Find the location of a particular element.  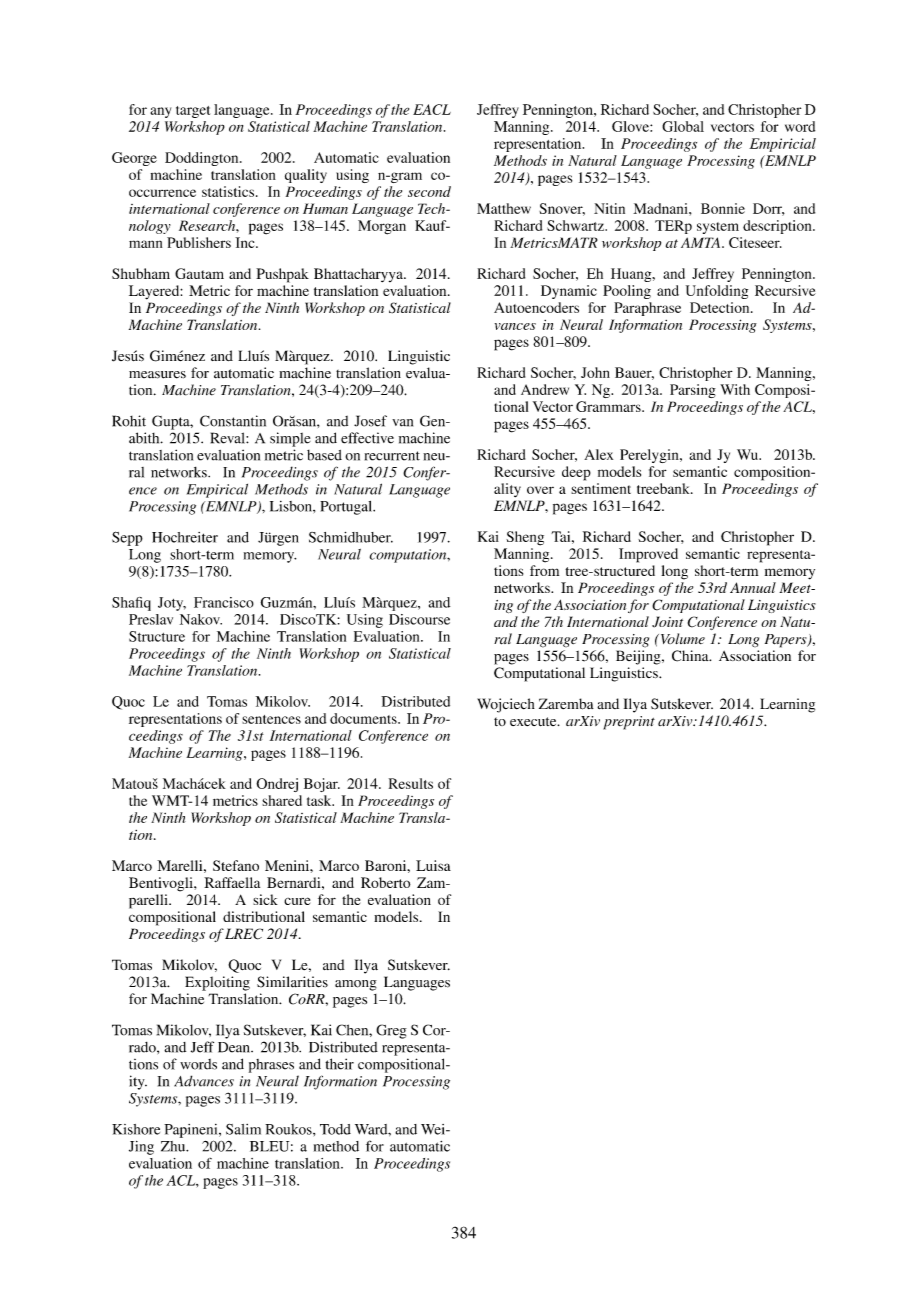

Empirical is located at coordinates (217, 491).
